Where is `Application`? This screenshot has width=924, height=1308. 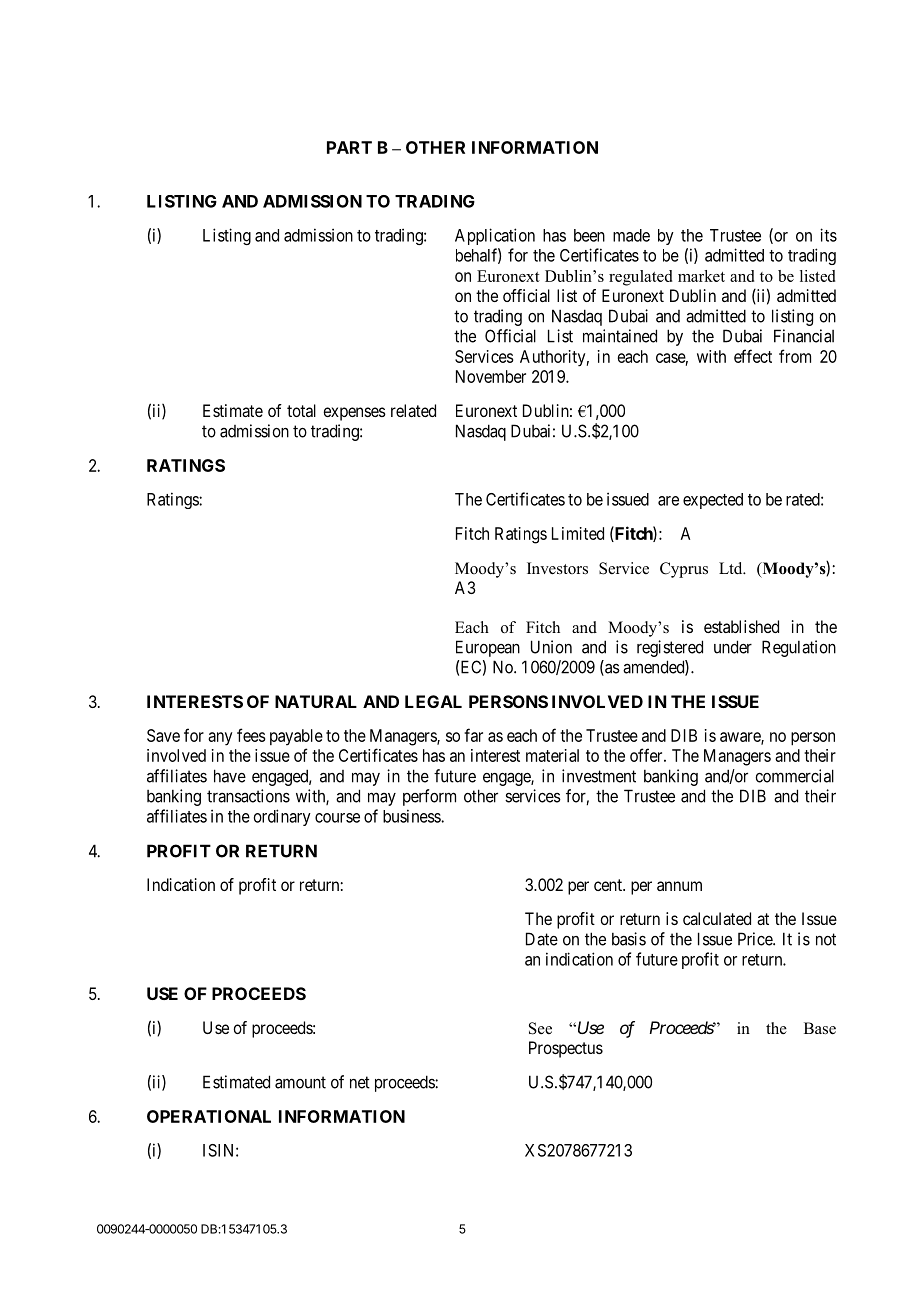
Application is located at coordinates (495, 236).
